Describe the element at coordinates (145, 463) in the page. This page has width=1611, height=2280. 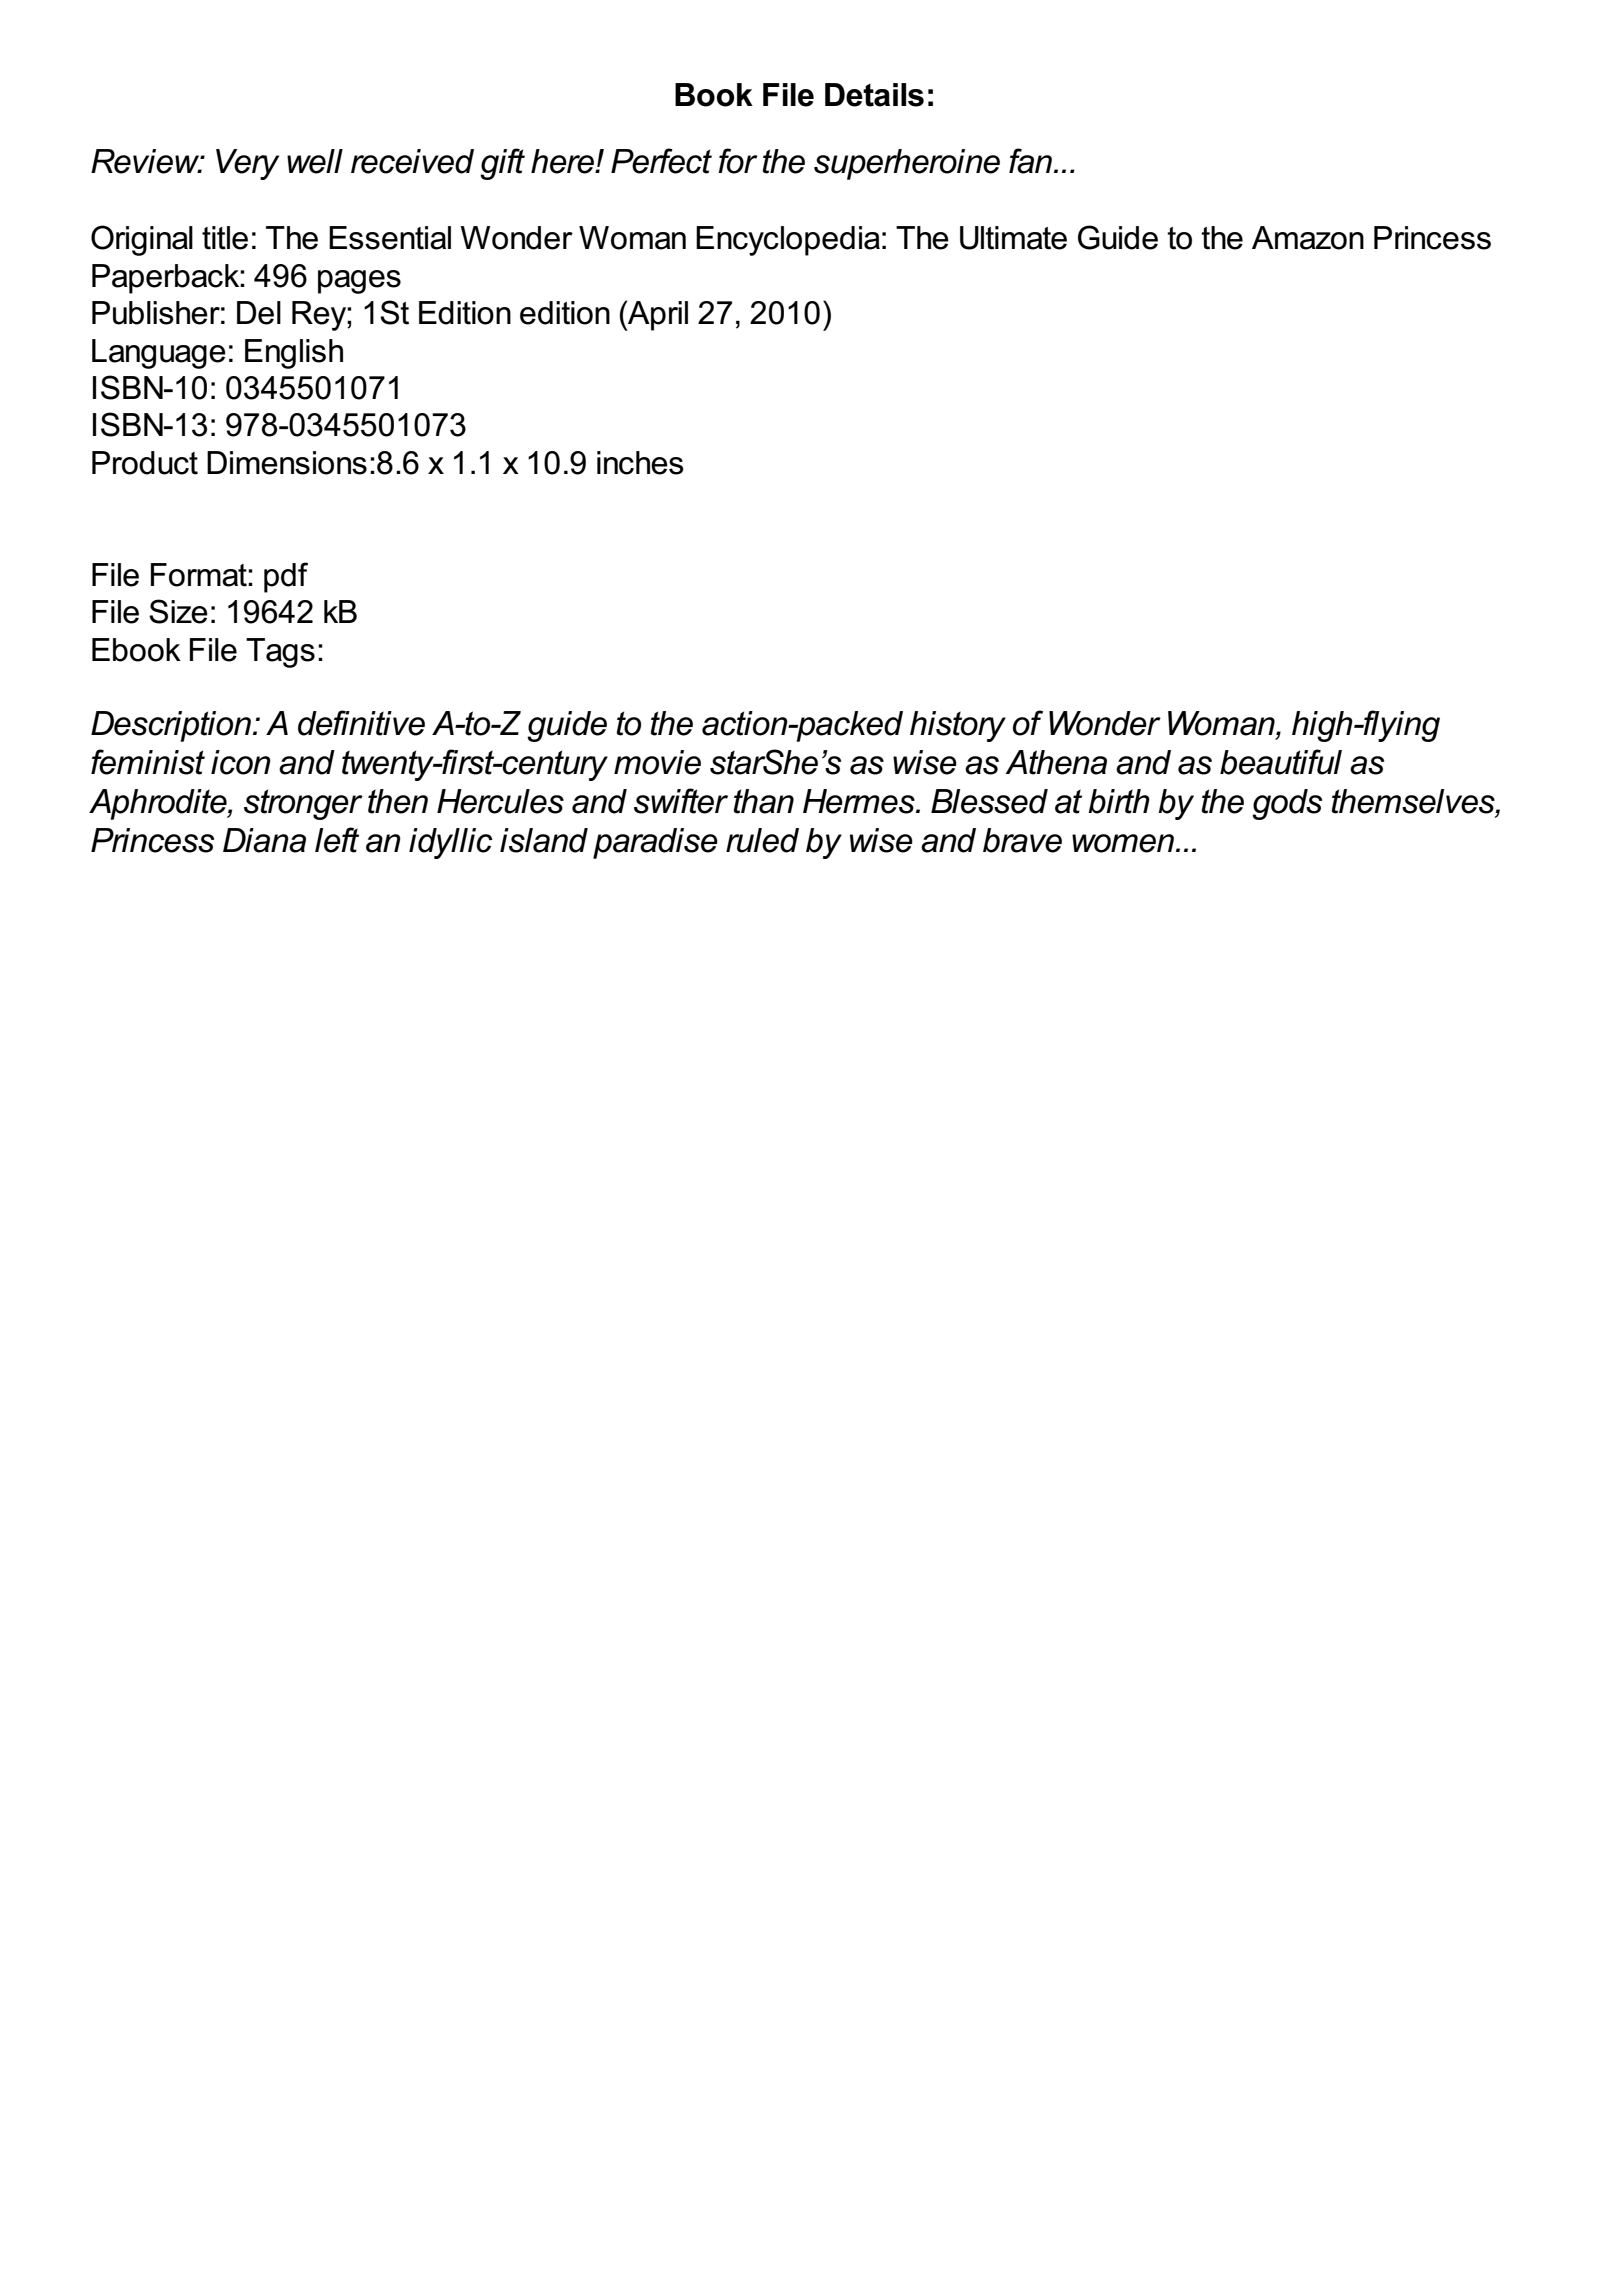
I see `Product` at that location.
